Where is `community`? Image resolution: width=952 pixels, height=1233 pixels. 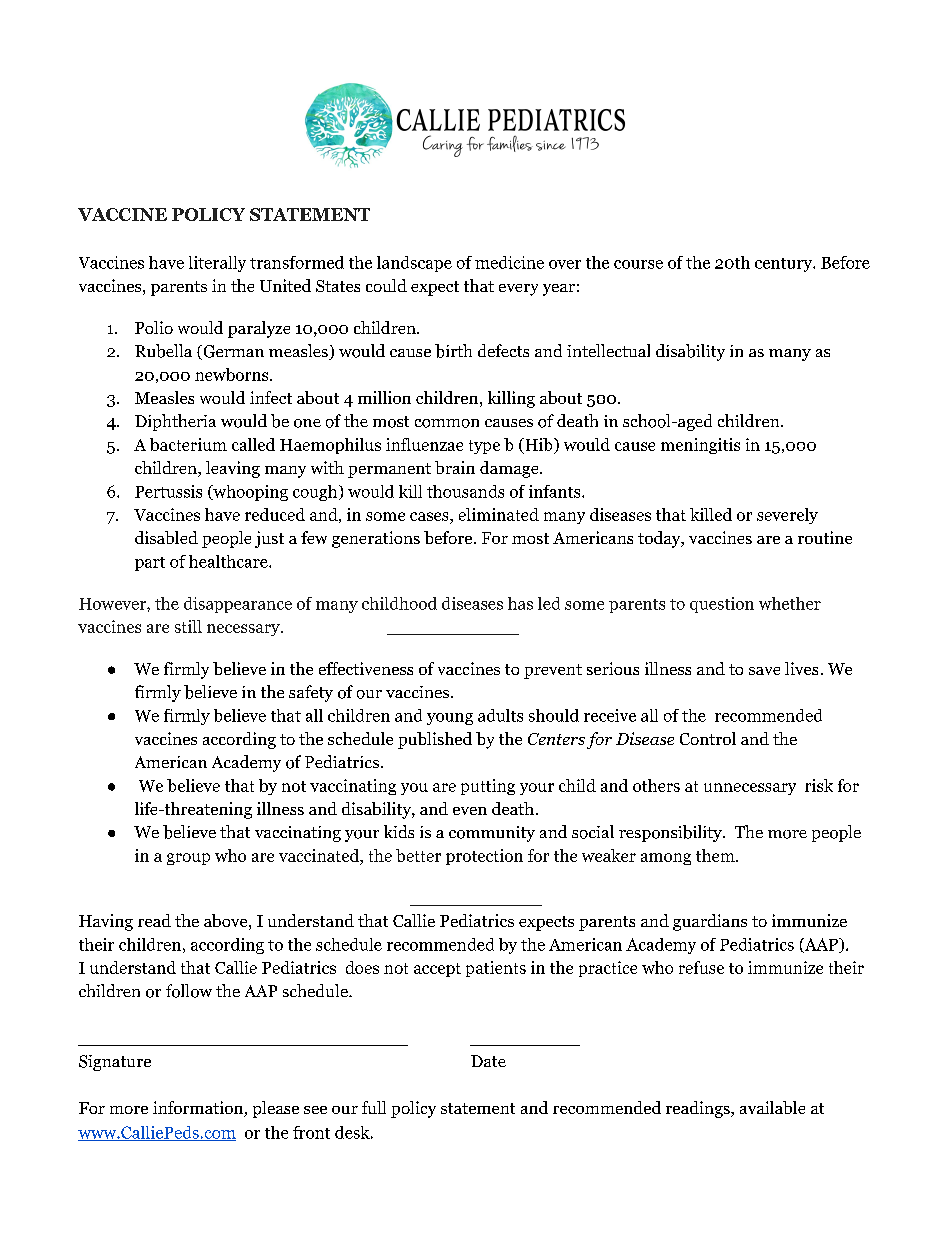 community is located at coordinates (492, 834).
